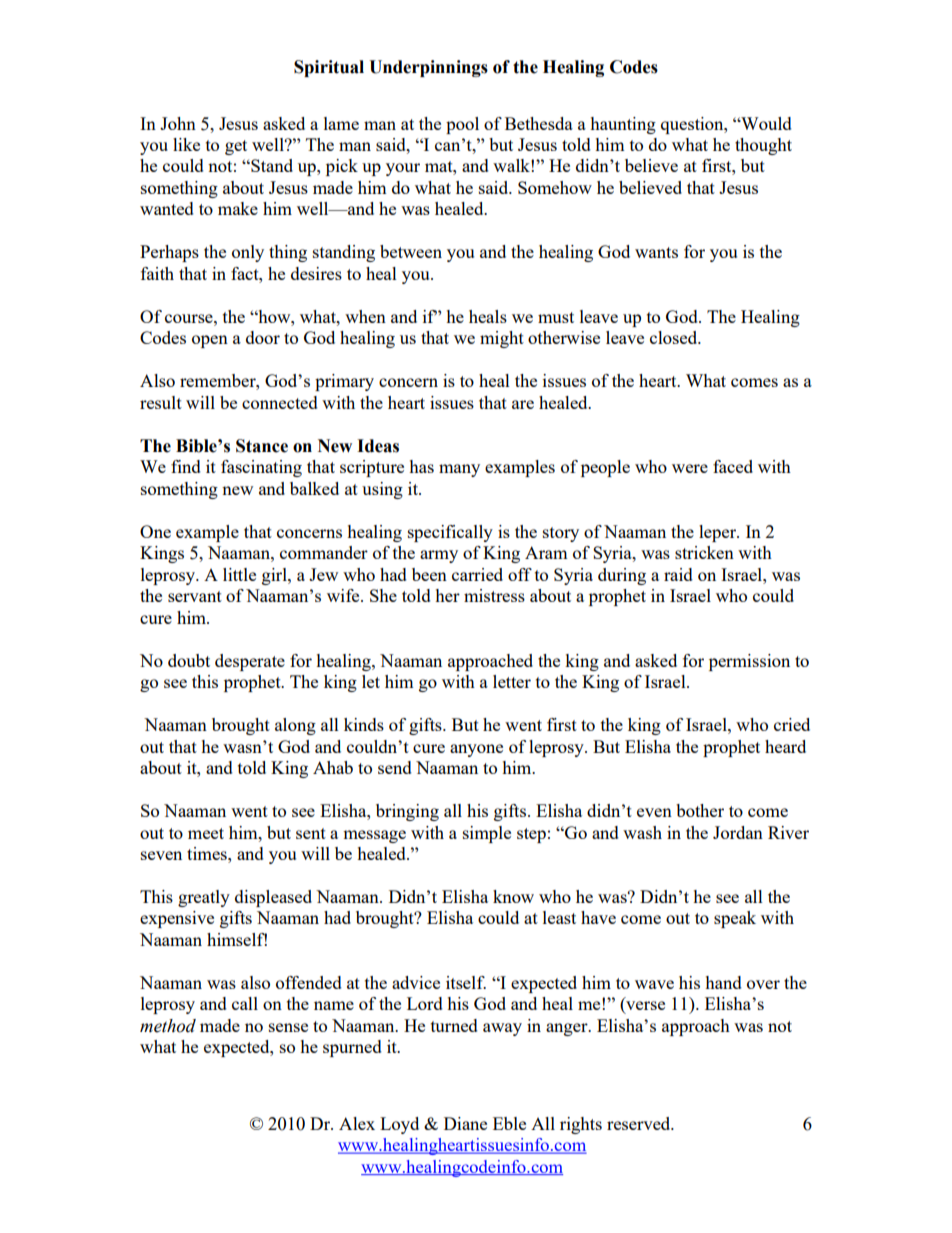  Describe the element at coordinates (236, 147) in the image. I see `get` at that location.
